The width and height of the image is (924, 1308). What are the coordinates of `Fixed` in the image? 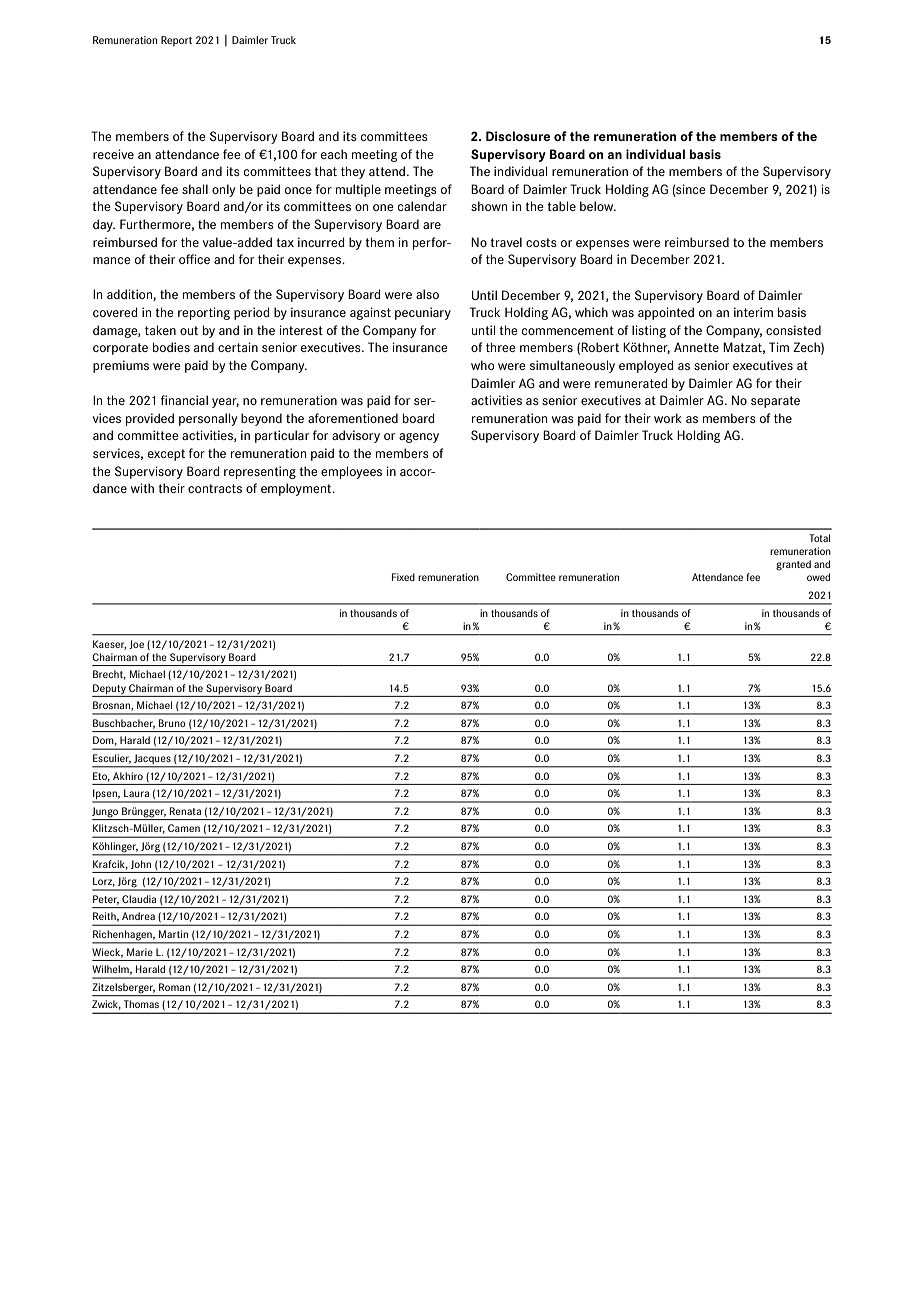 It's located at (403, 577).
